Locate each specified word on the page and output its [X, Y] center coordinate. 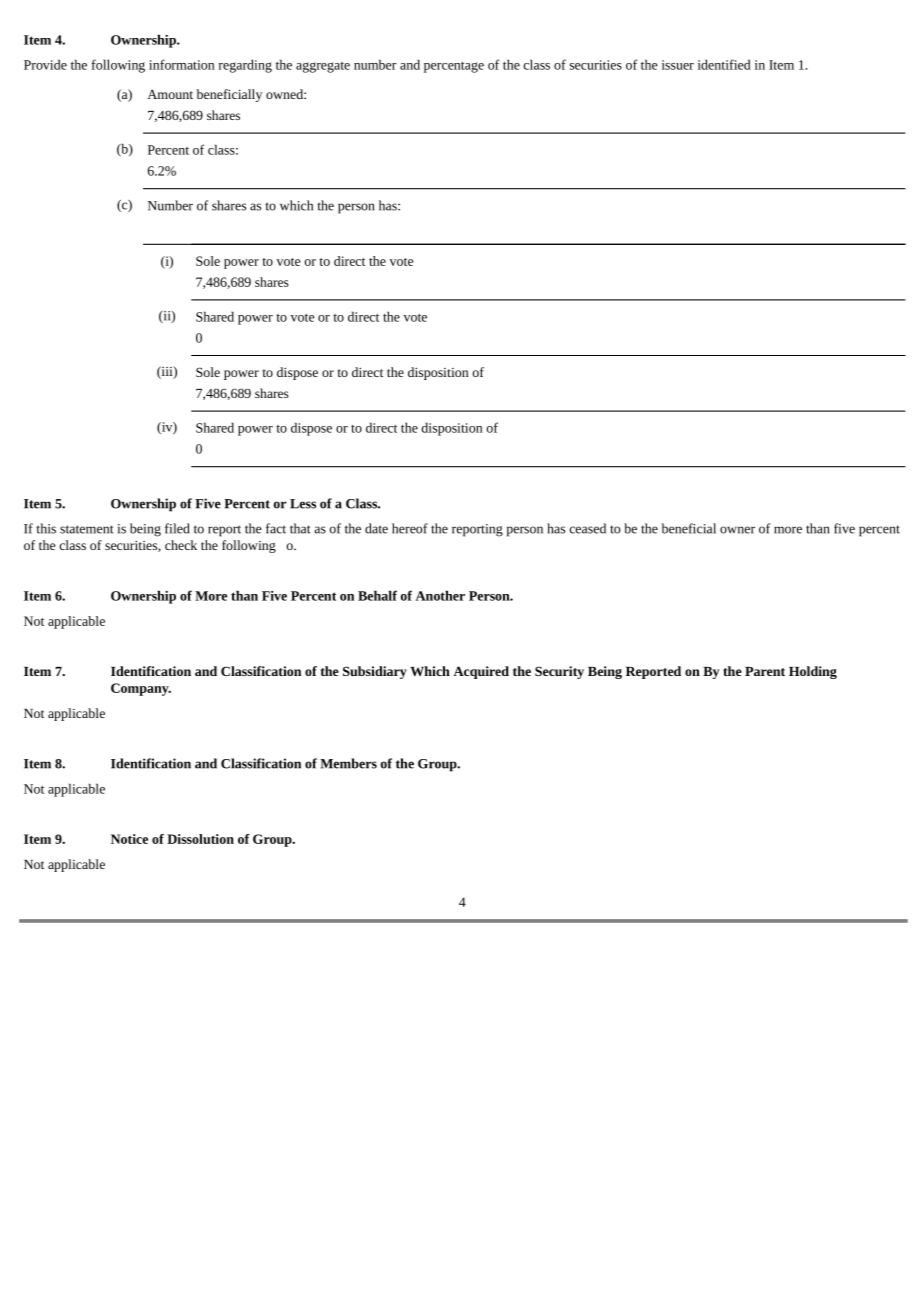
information [182, 64]
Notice [129, 839]
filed [177, 528]
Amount [170, 94]
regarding [245, 66]
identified [724, 64]
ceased [588, 528]
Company [141, 689]
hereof [410, 528]
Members [348, 763]
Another [440, 595]
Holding [813, 672]
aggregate [323, 67]
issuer [678, 65]
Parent [765, 671]
